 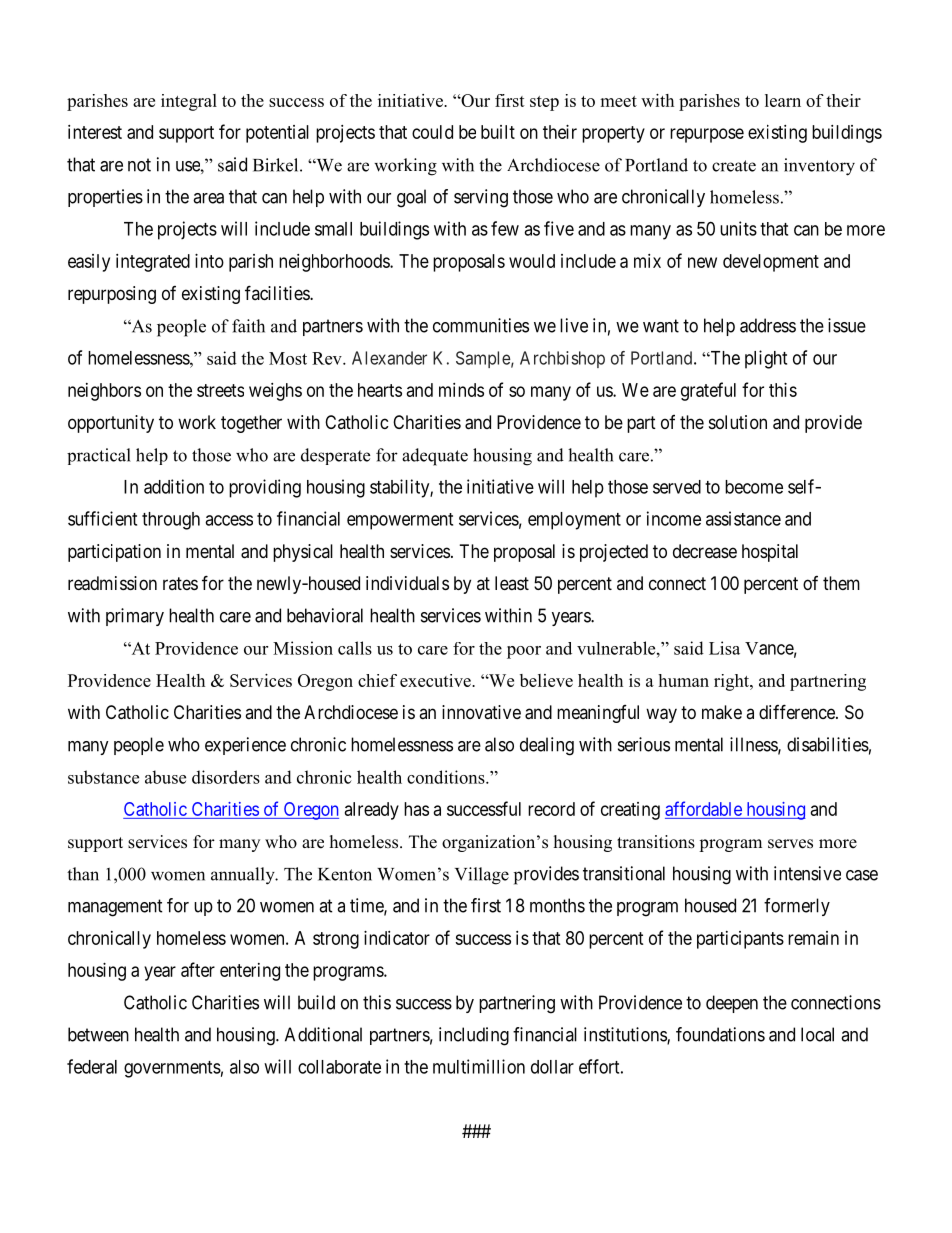 What do you see at coordinates (738, 422) in the screenshot?
I see `solution` at bounding box center [738, 422].
